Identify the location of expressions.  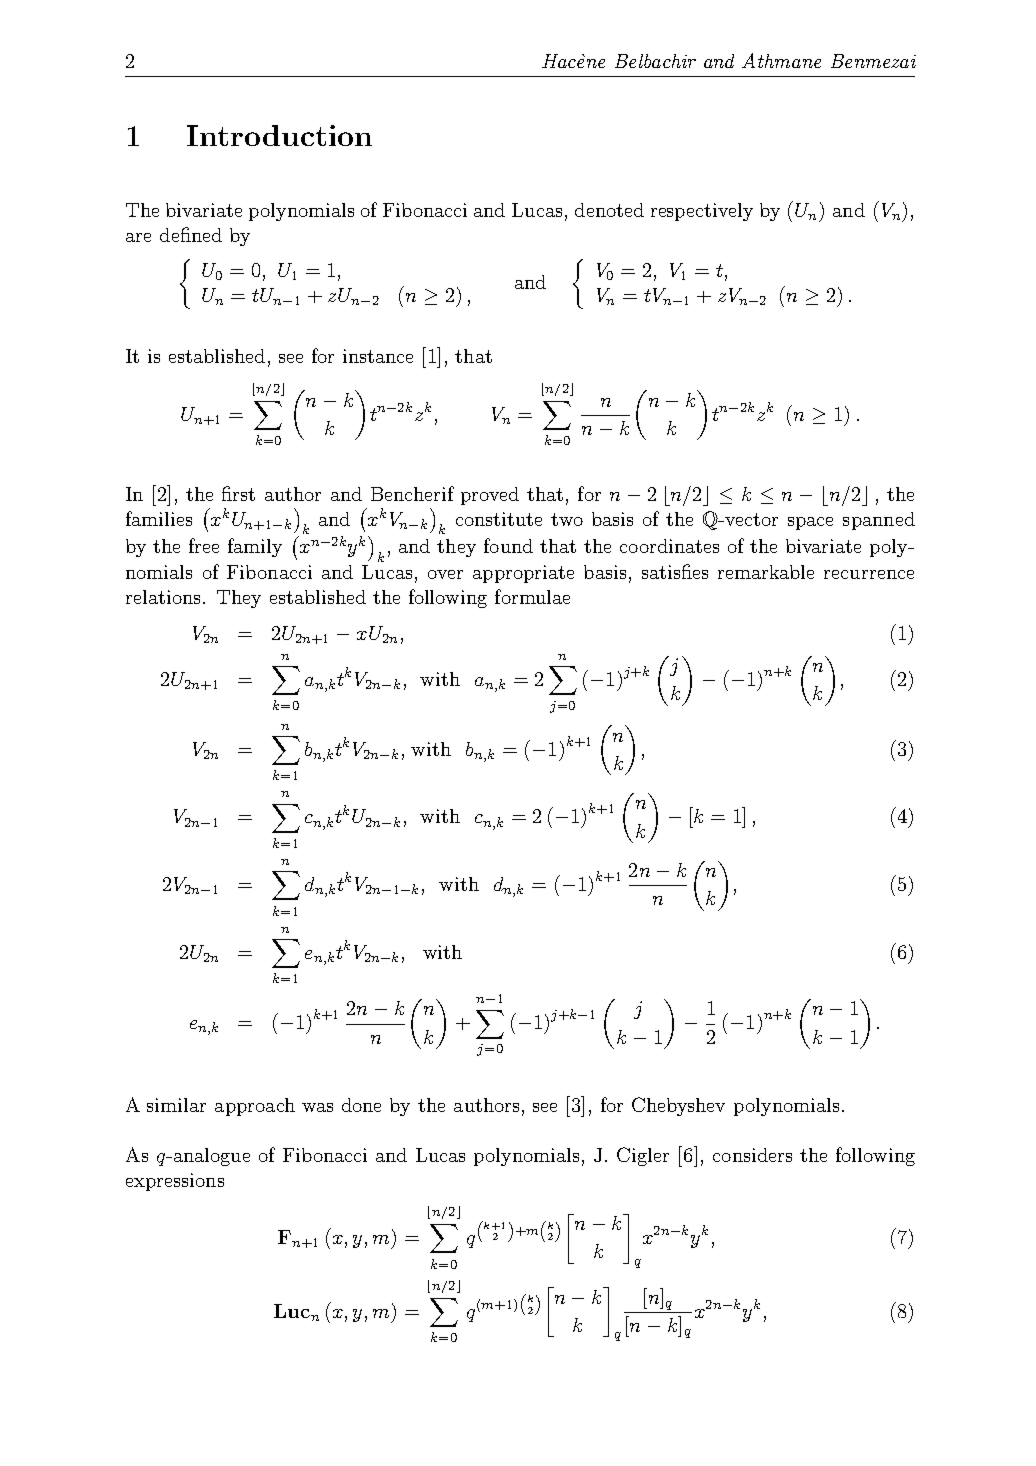
(175, 1182).
